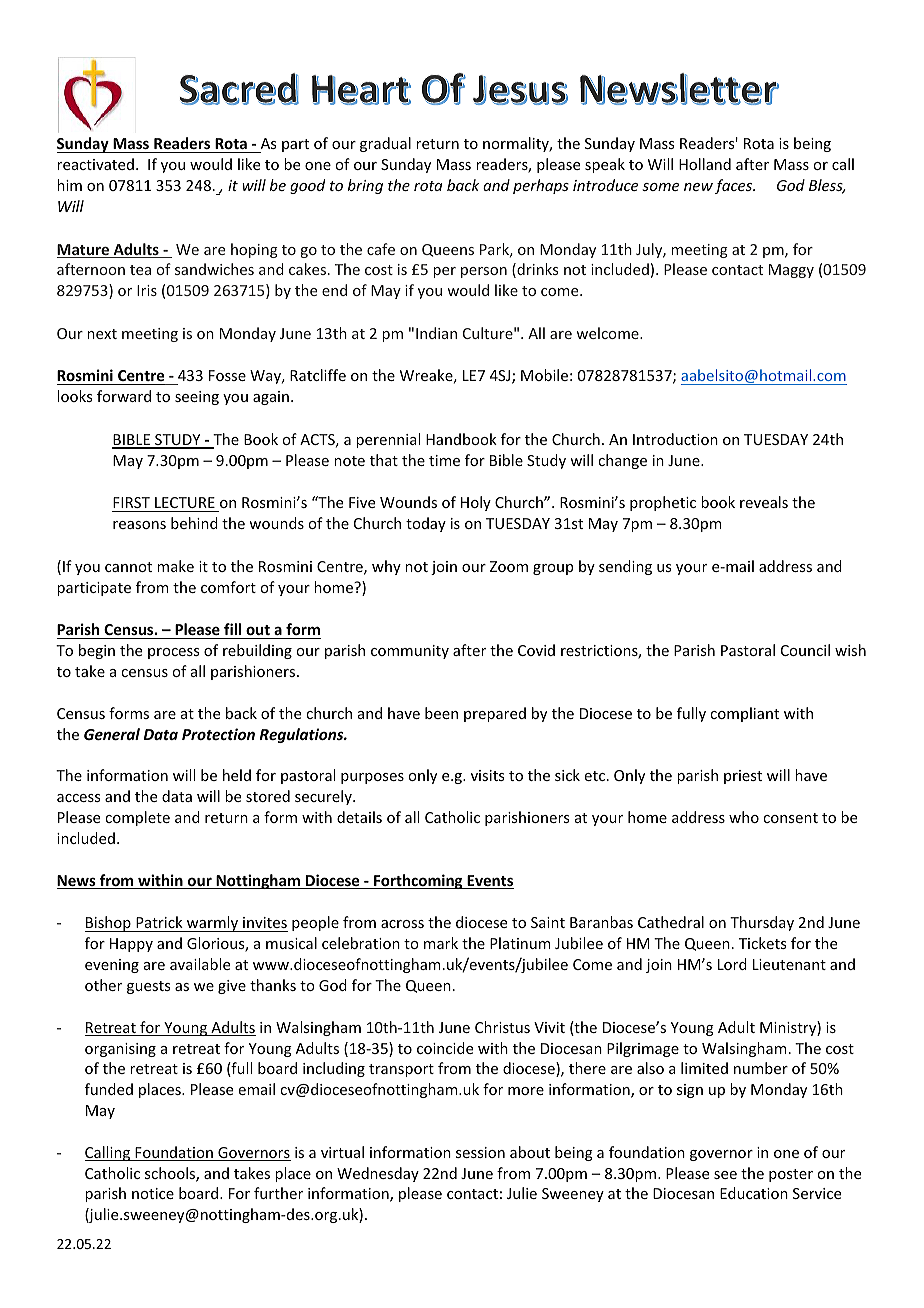 The width and height of the image is (924, 1308). I want to click on Forthcoming, so click(418, 881).
